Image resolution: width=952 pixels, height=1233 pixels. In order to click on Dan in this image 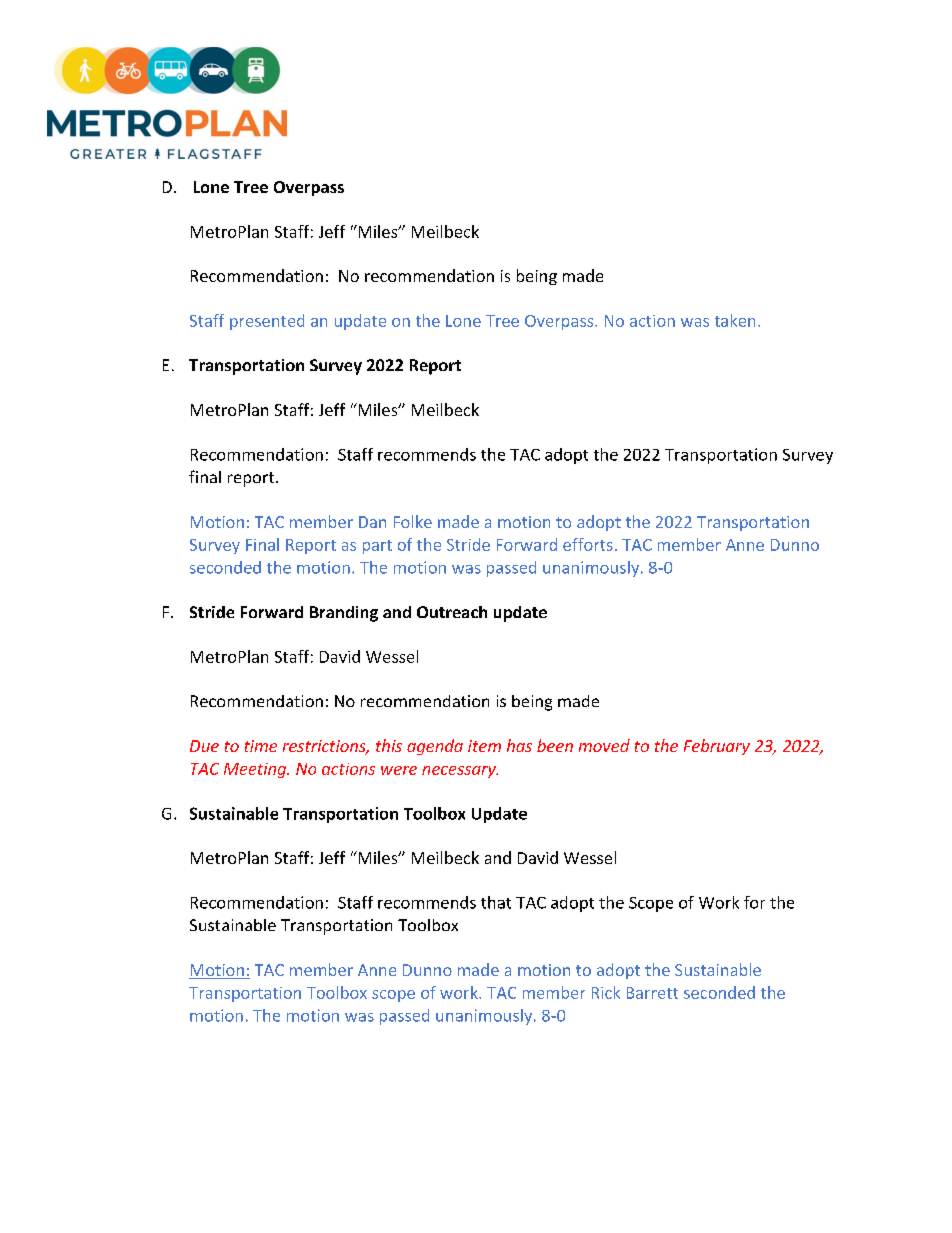, I will do `click(372, 522)`.
